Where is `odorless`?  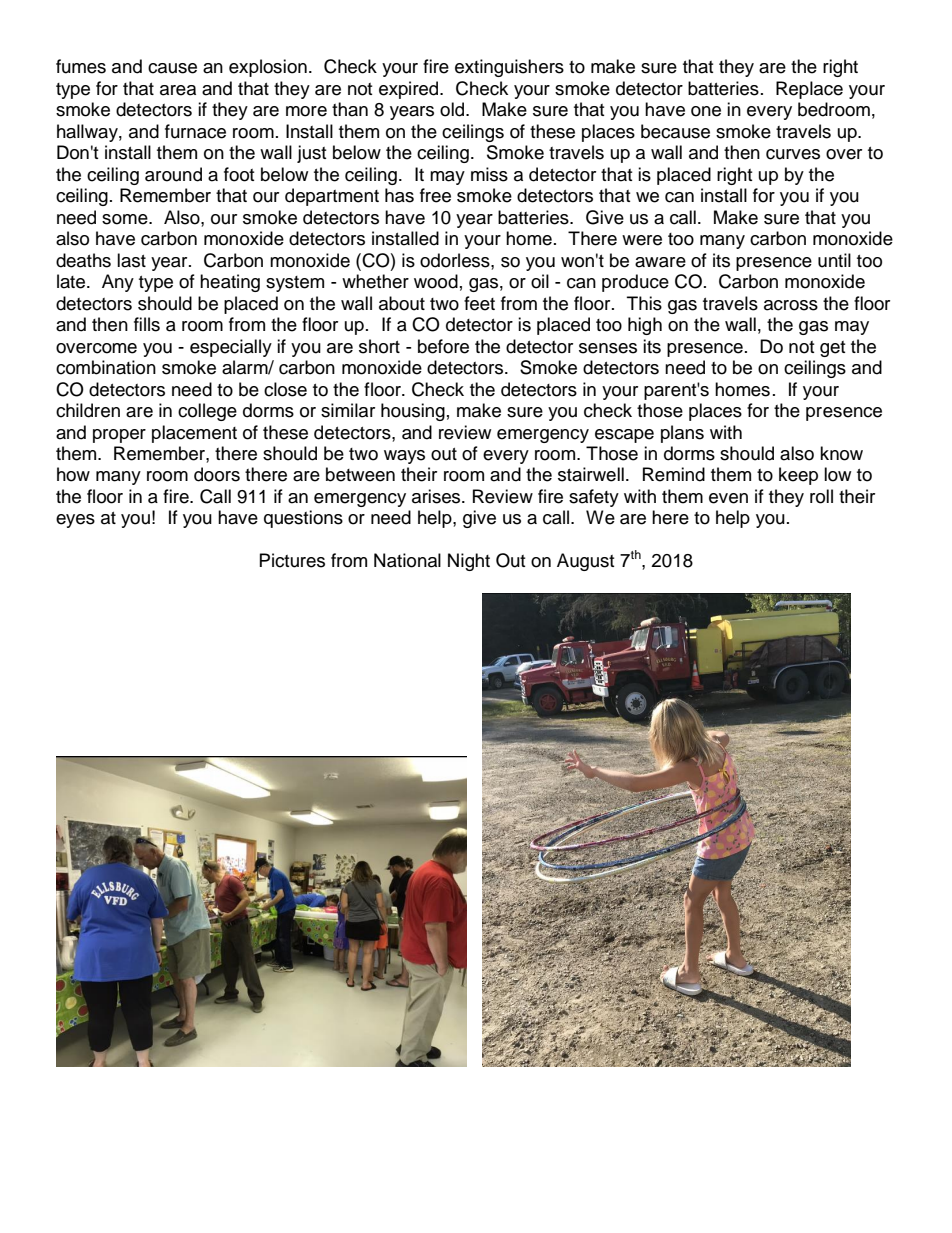 odorless is located at coordinates (456, 260).
